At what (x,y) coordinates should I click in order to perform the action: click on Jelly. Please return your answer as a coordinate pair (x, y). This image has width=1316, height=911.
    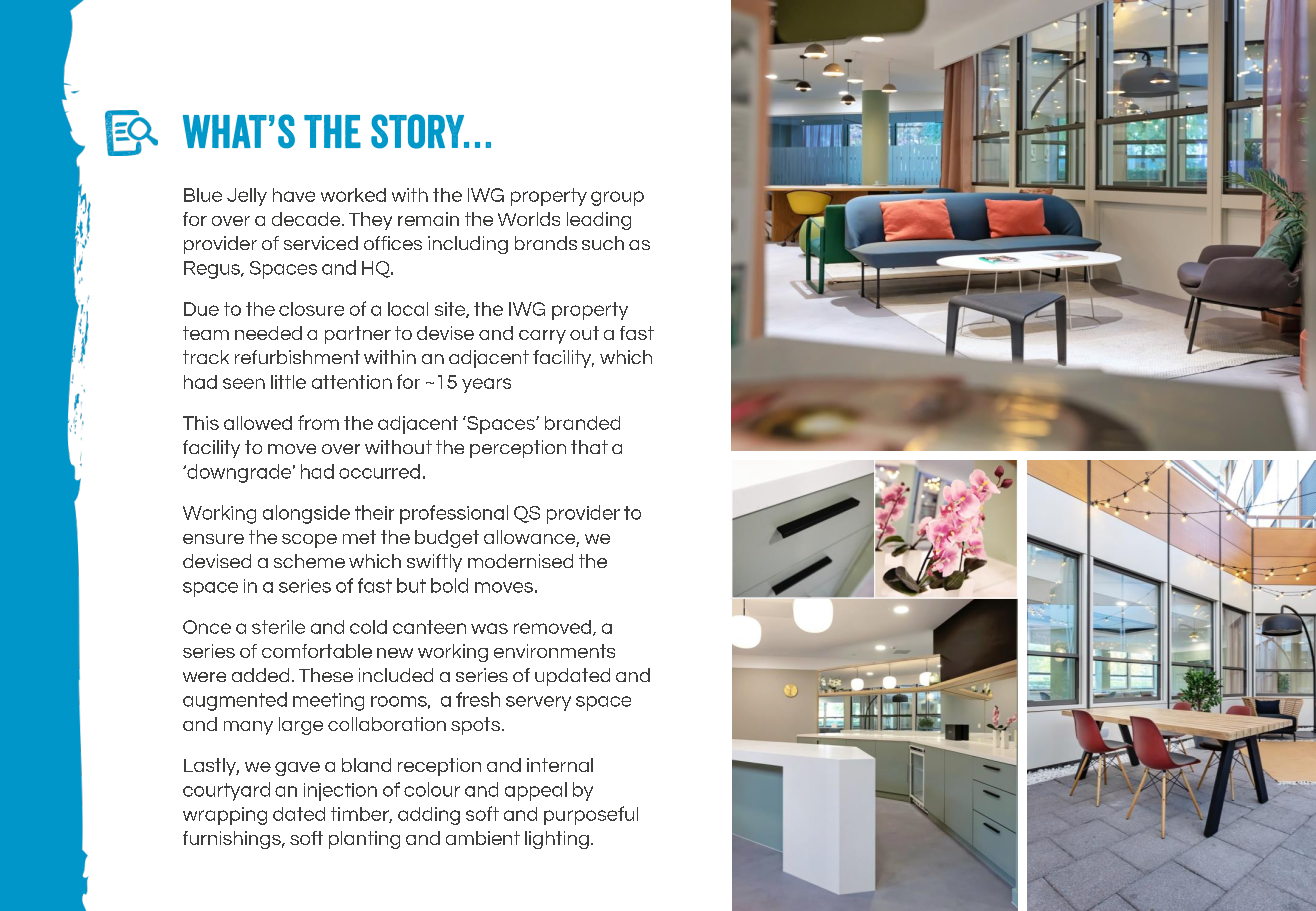
    Looking at the image, I should click on (247, 197).
